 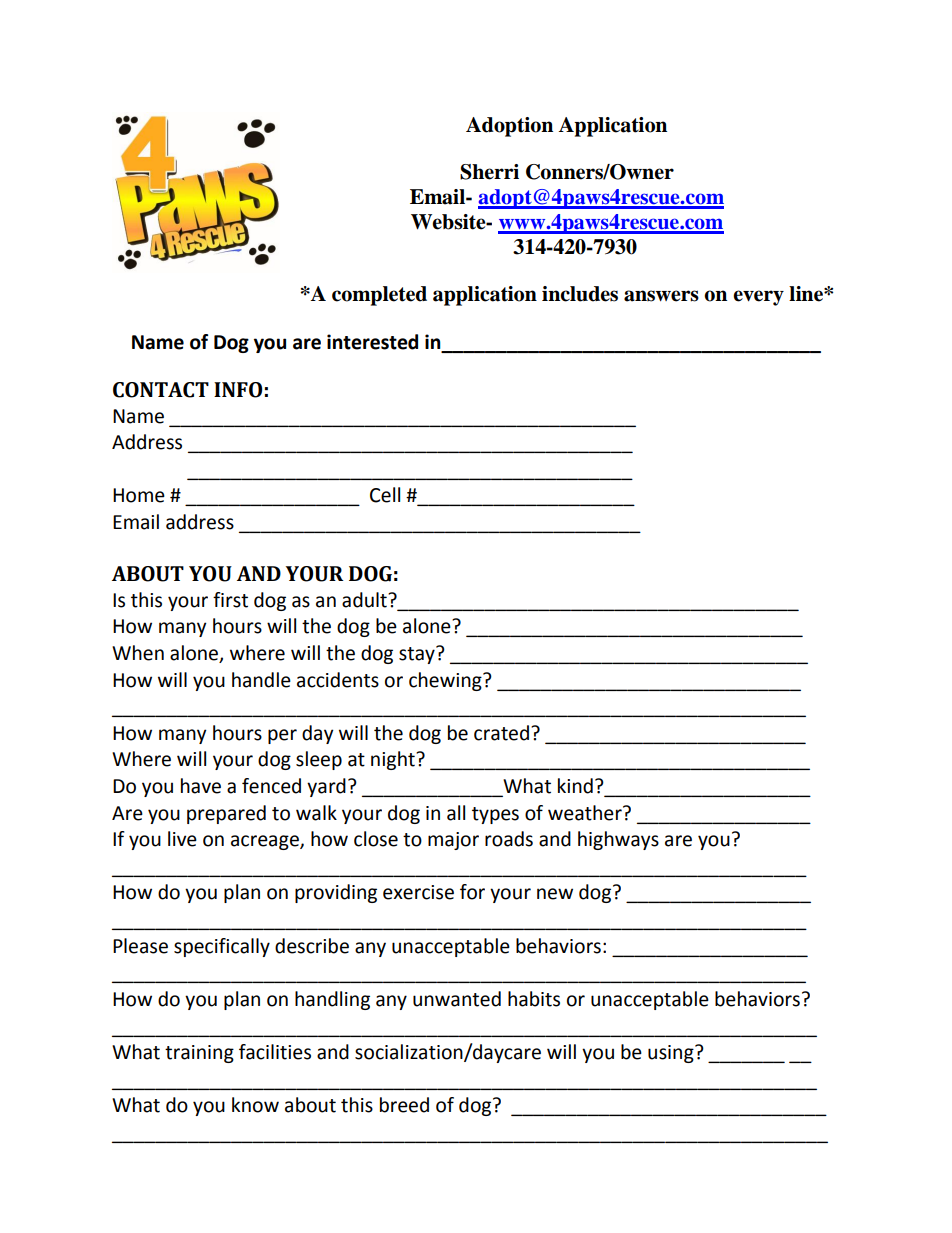 What do you see at coordinates (661, 296) in the document?
I see `answers` at bounding box center [661, 296].
